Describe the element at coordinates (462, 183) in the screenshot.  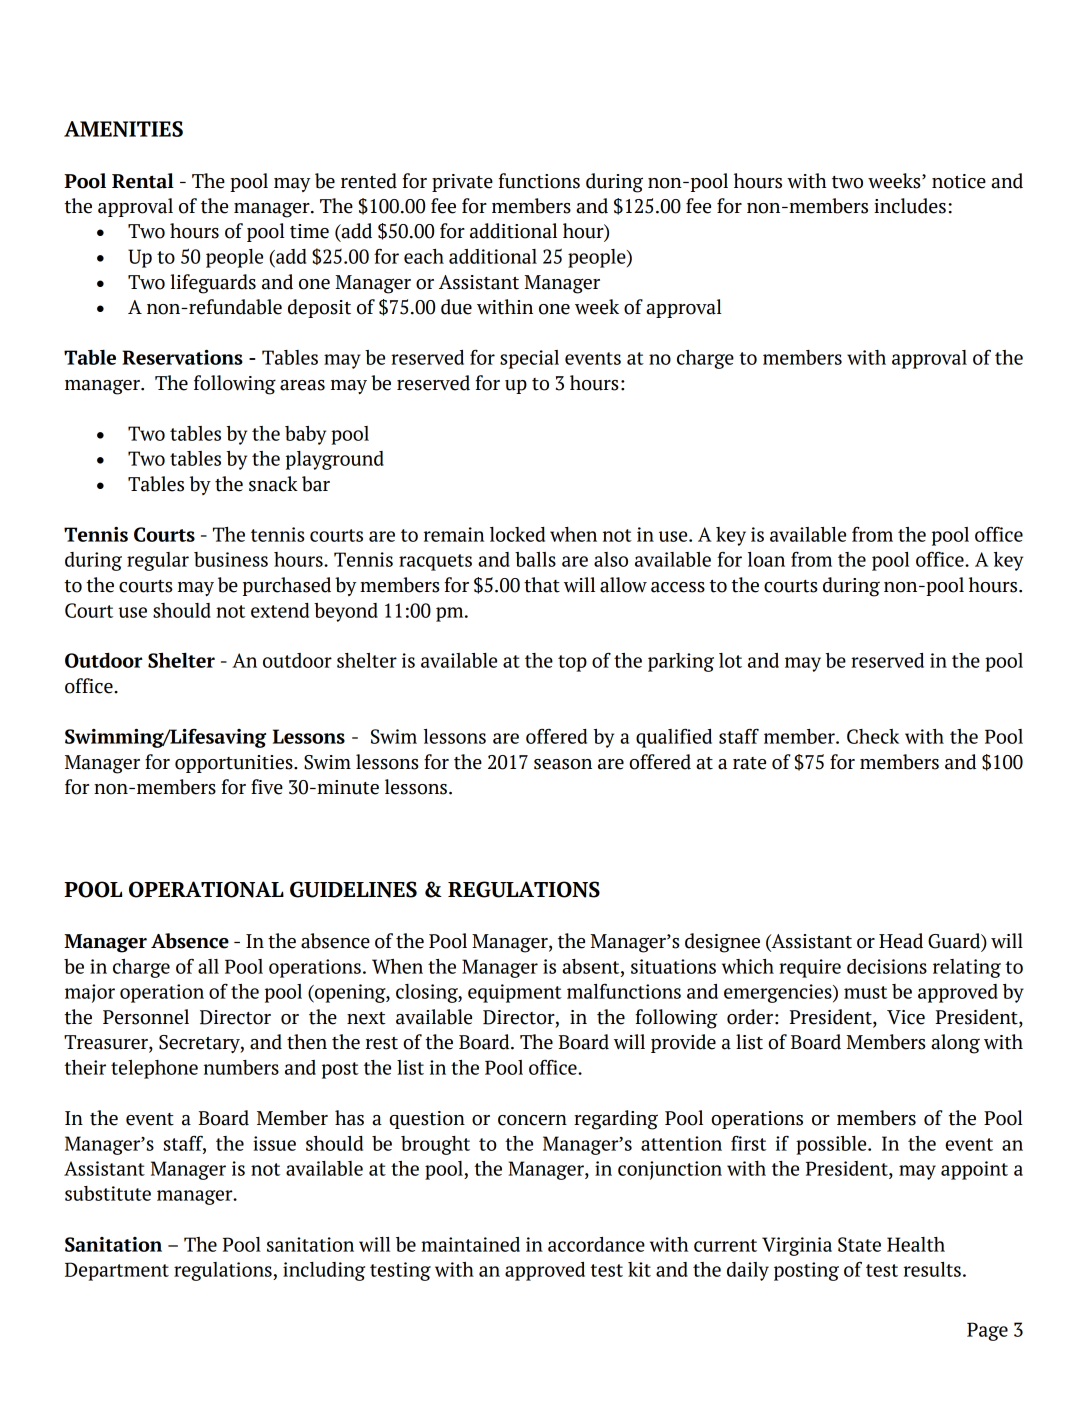
I see `private` at that location.
